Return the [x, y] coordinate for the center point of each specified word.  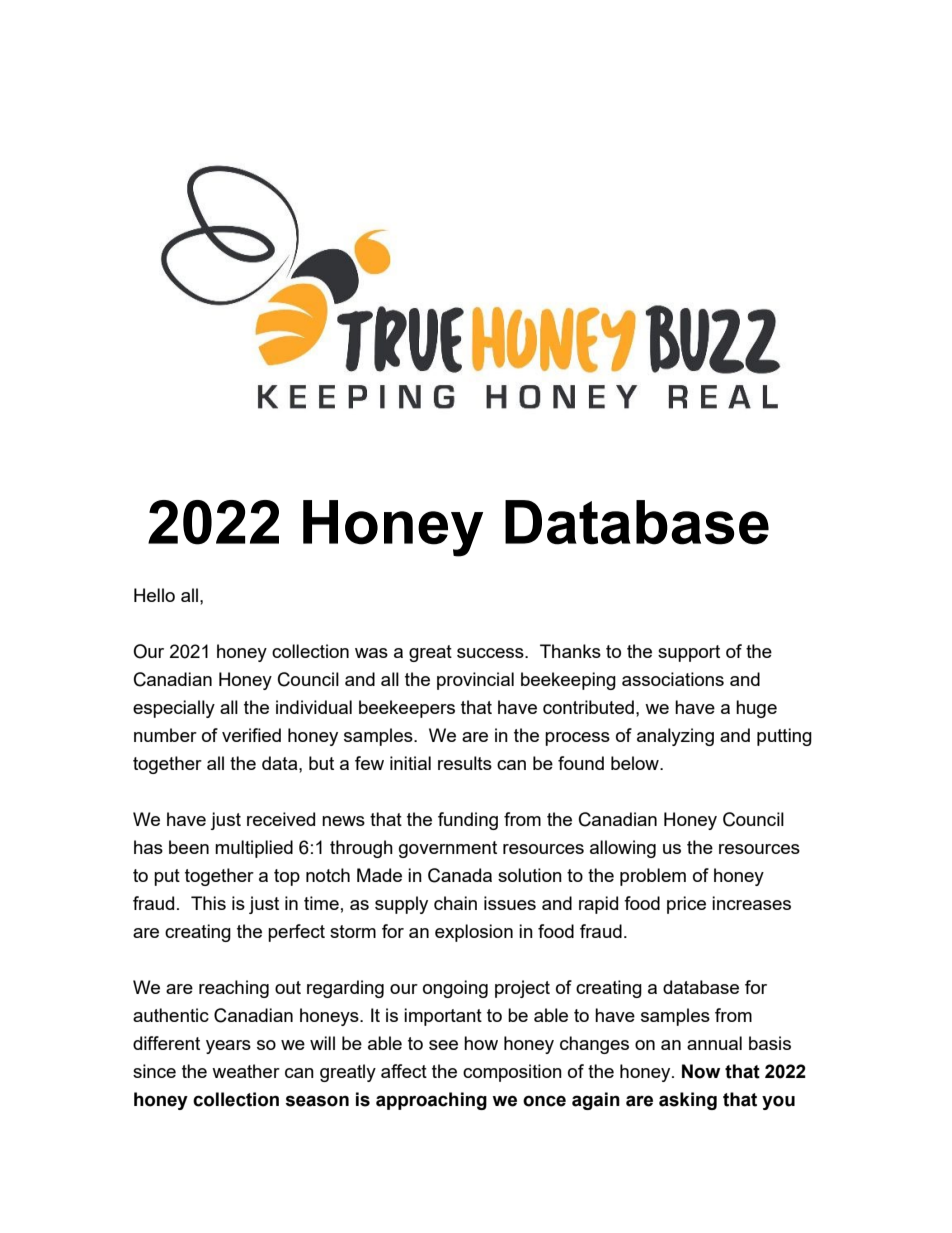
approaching [431, 1101]
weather [246, 1071]
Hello [154, 595]
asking [688, 1101]
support [689, 653]
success [491, 653]
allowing [623, 849]
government [448, 849]
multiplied [254, 849]
